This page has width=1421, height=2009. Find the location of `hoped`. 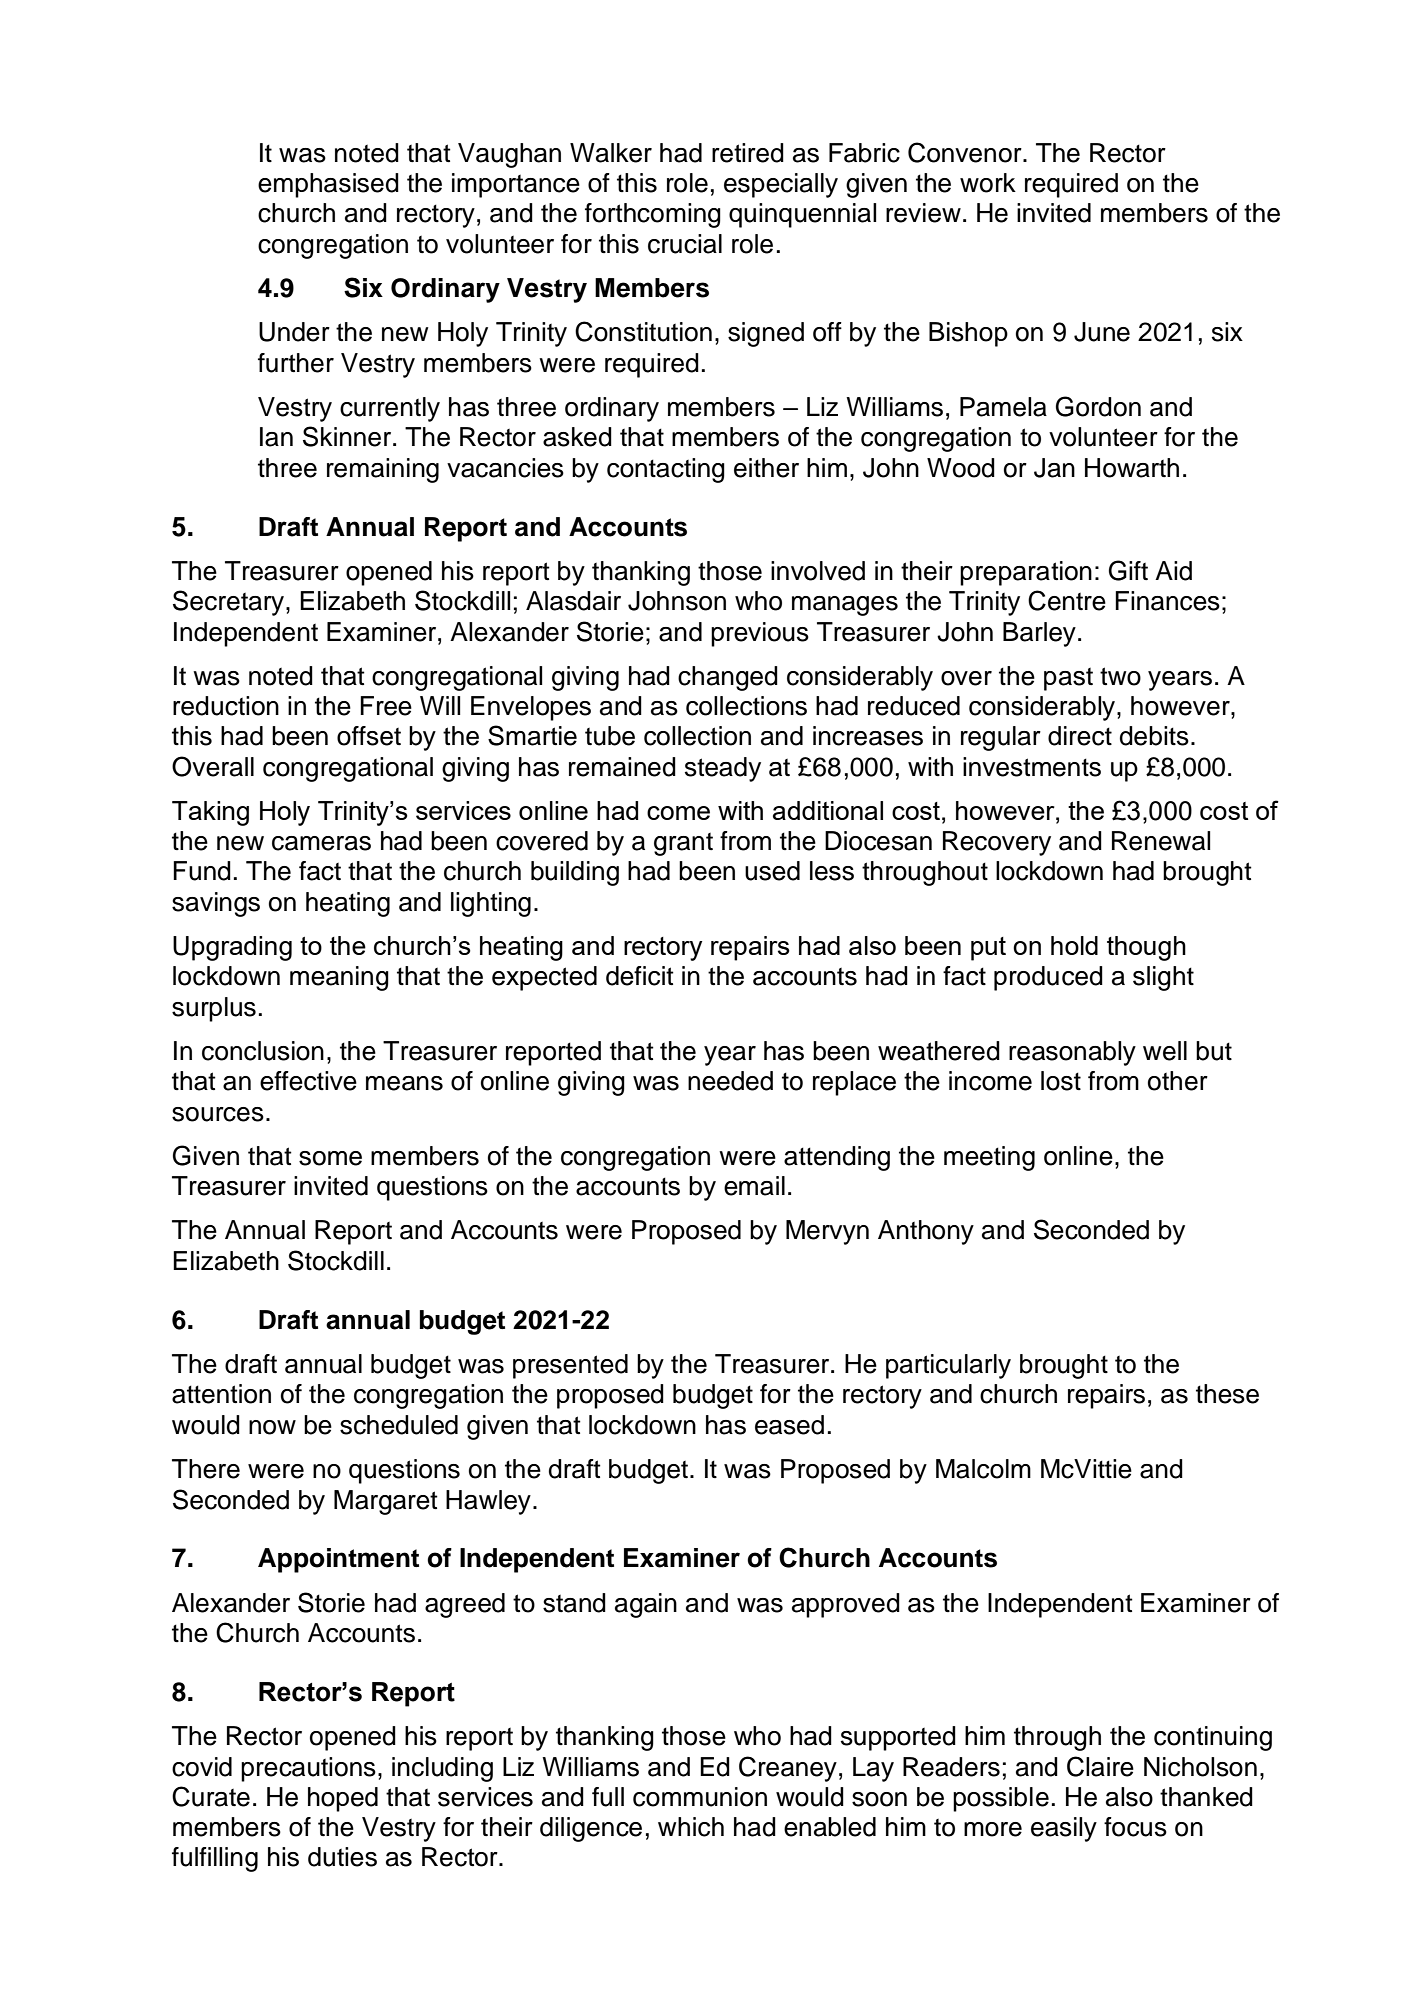

hoped is located at coordinates (343, 1799).
